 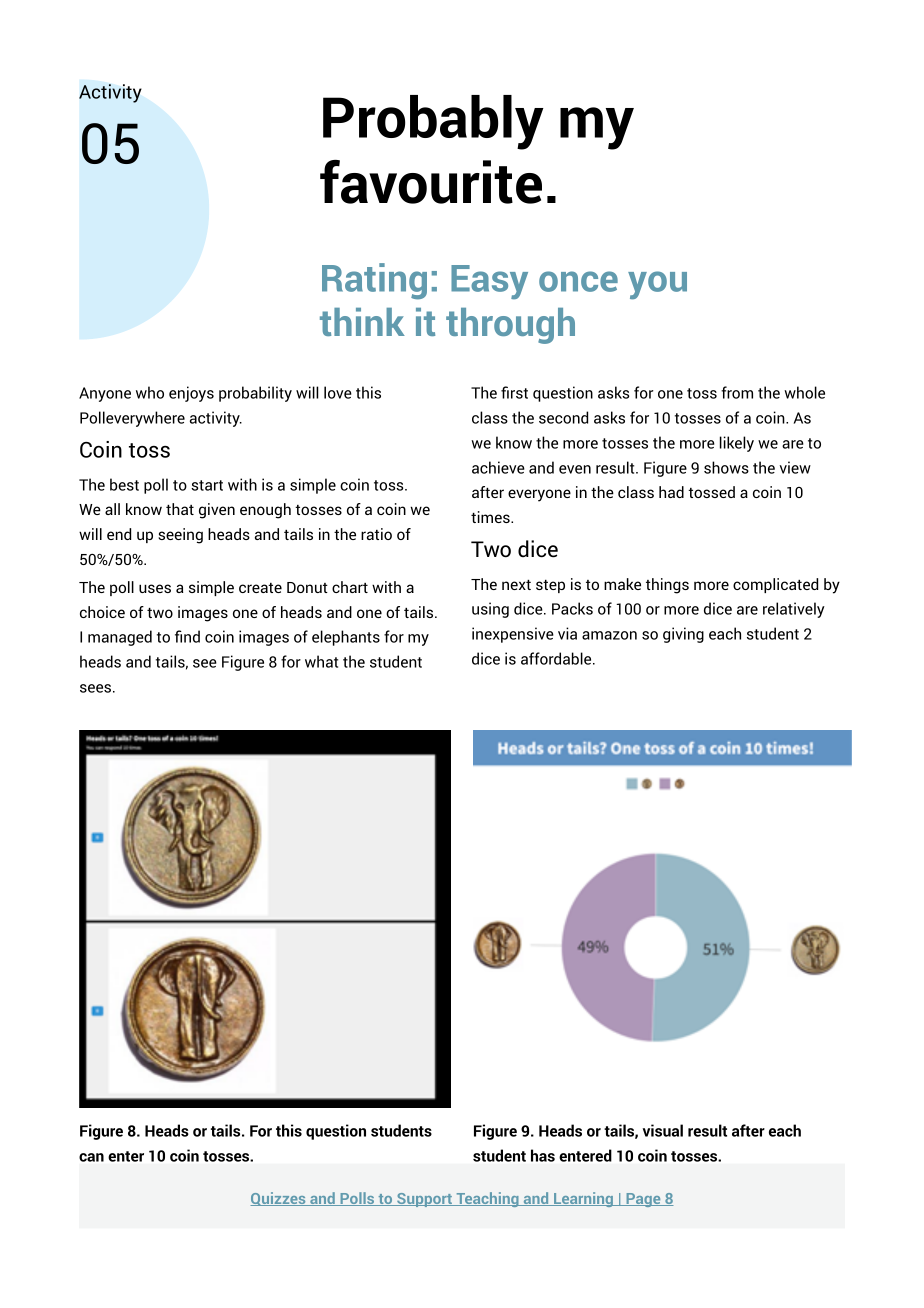 I want to click on you, so click(x=657, y=285).
